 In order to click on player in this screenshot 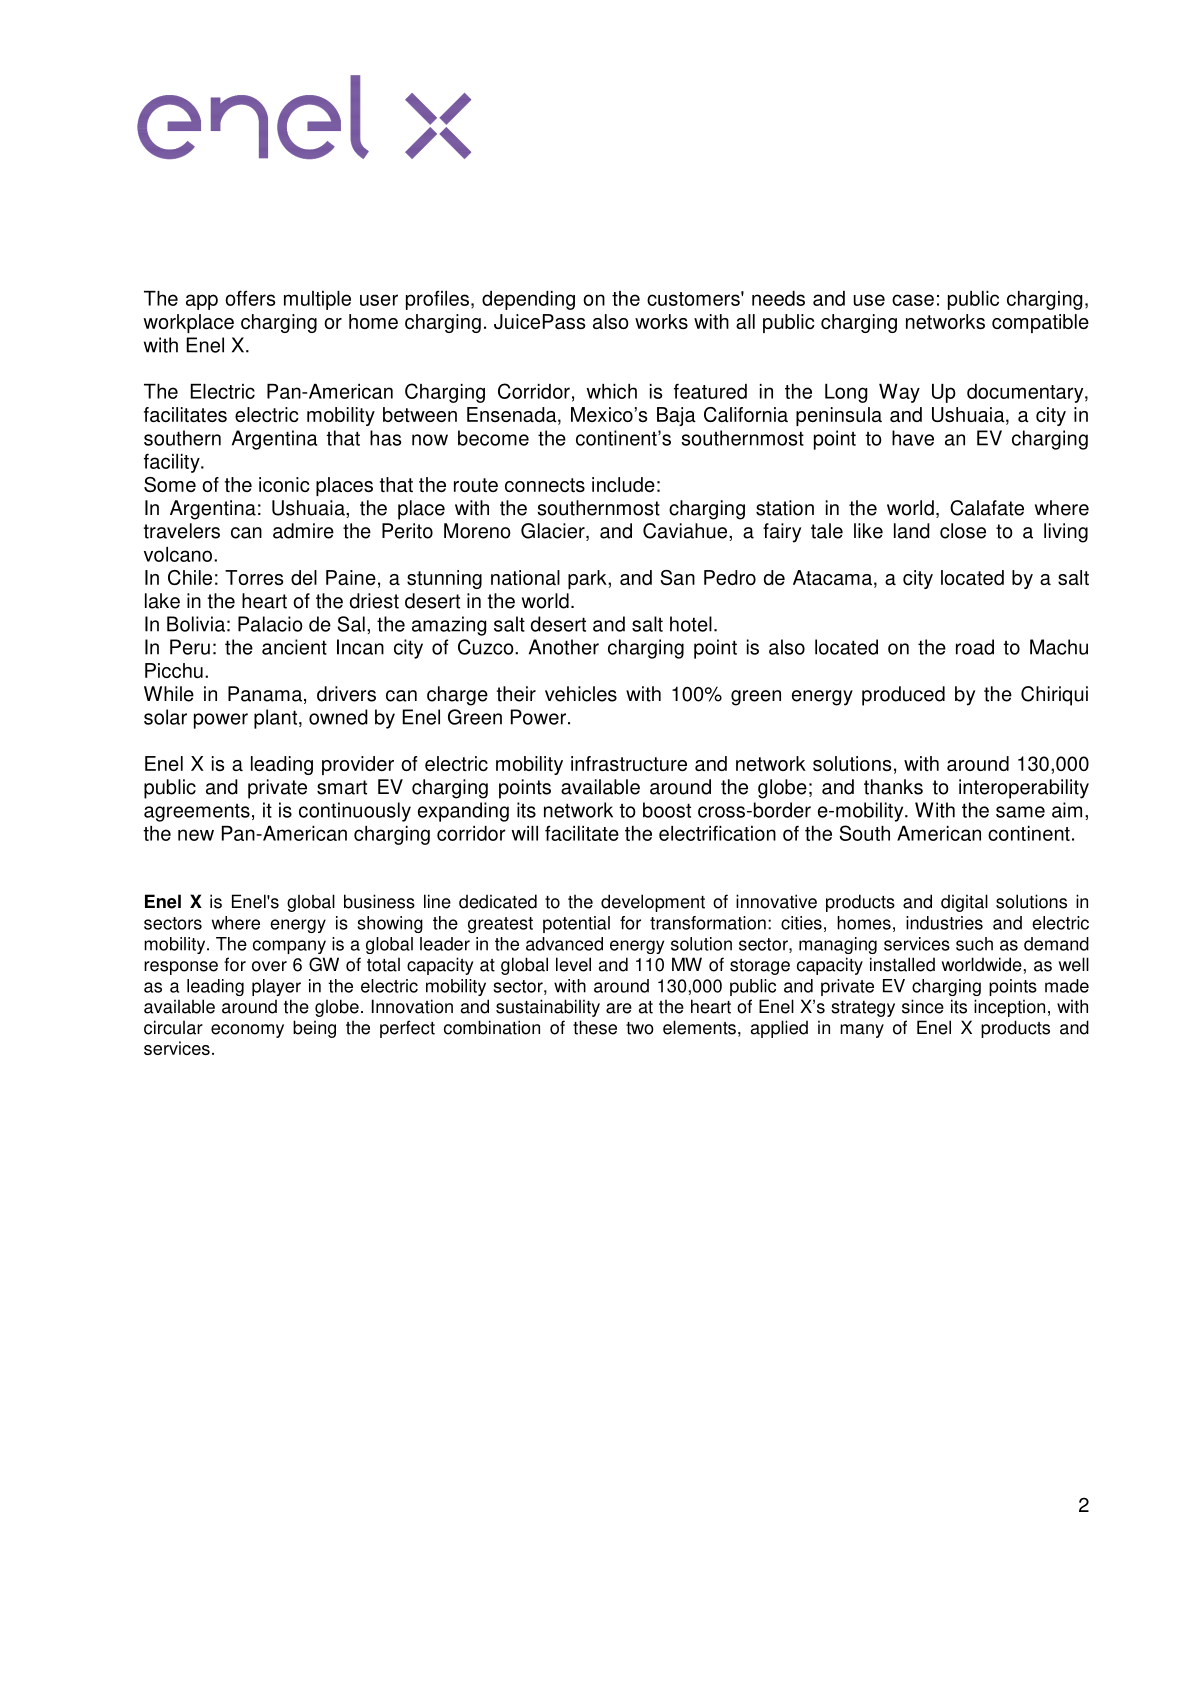, I will do `click(276, 987)`.
